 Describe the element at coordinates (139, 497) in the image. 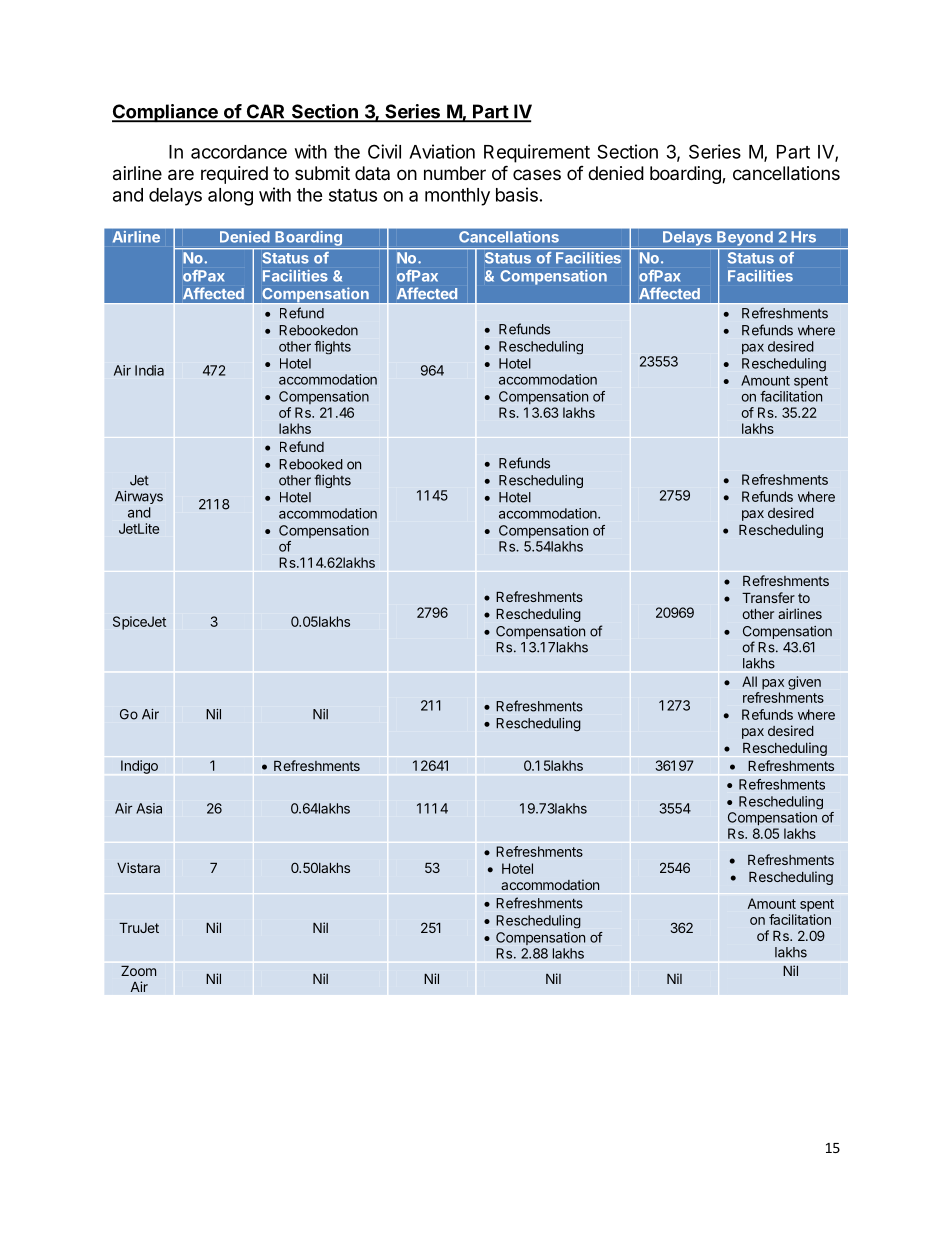

I see `Airways` at that location.
